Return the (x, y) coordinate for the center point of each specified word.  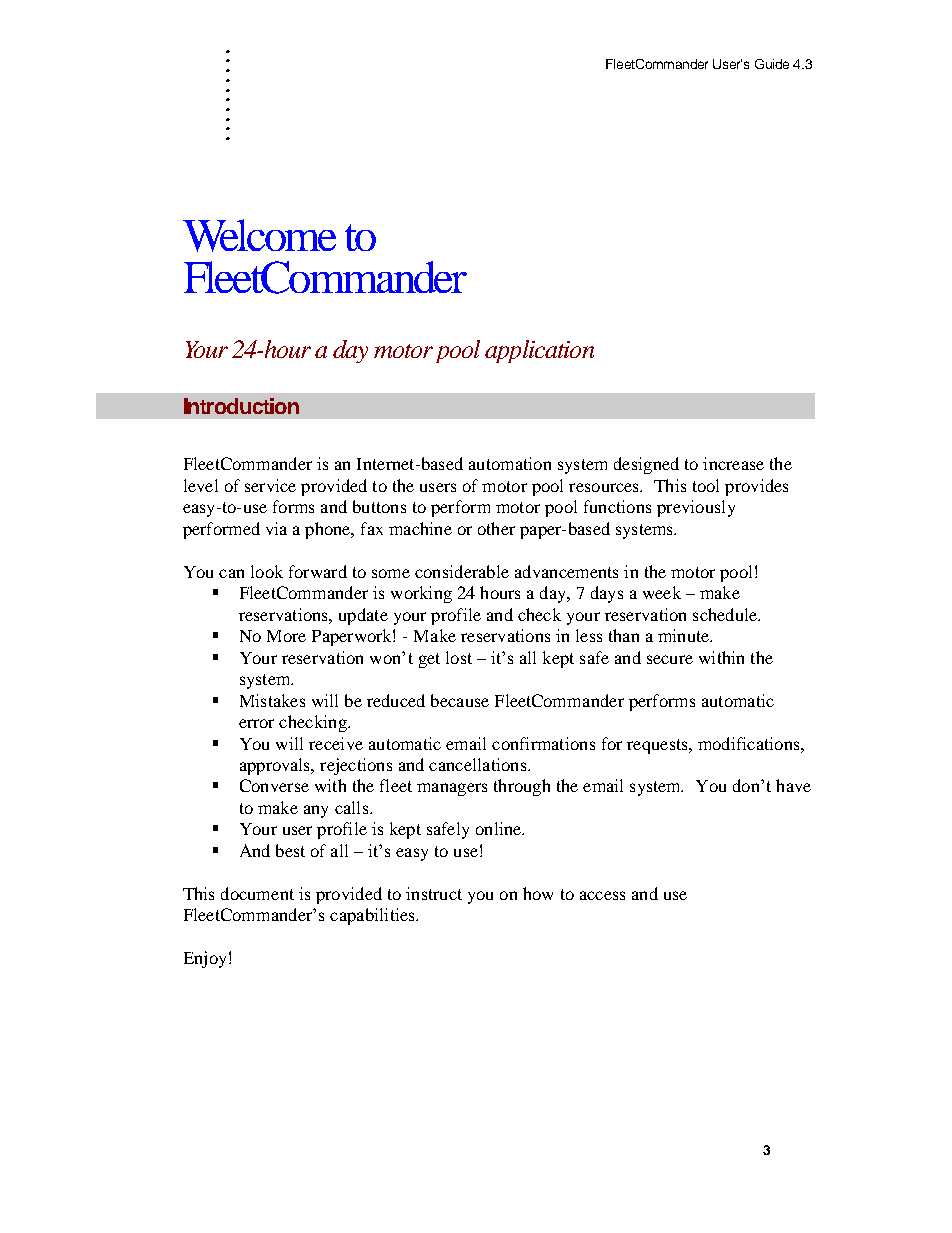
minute (684, 635)
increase (733, 463)
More (286, 636)
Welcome (259, 235)
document (257, 893)
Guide (772, 64)
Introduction (241, 406)
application (539, 351)
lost (459, 657)
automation (510, 463)
